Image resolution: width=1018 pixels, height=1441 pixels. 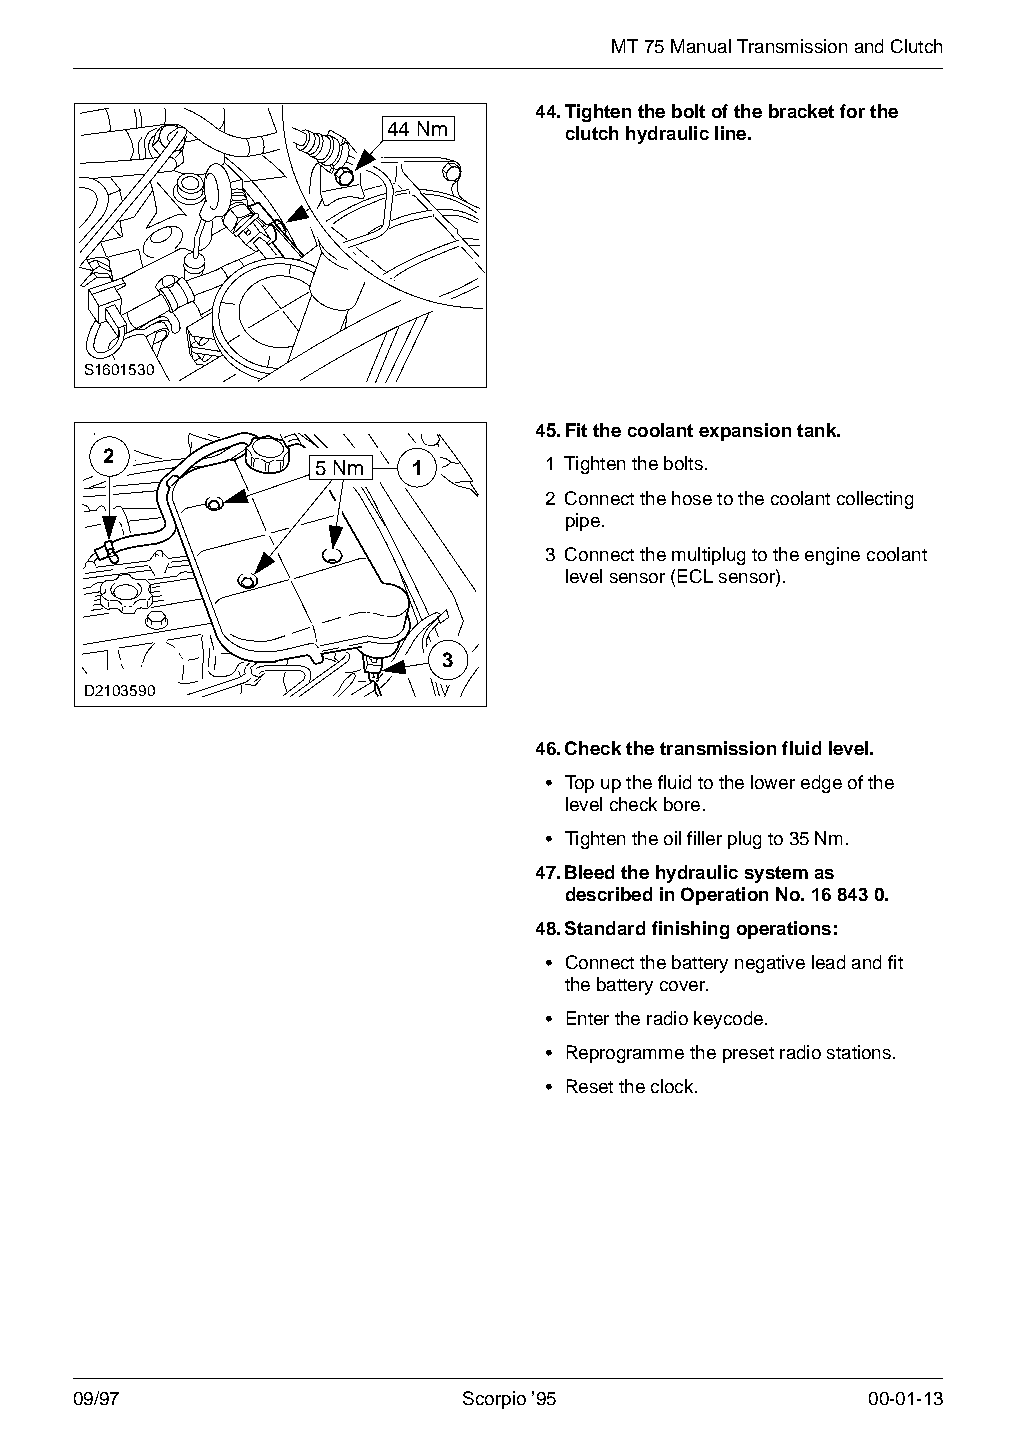 I want to click on bore, so click(x=682, y=804).
